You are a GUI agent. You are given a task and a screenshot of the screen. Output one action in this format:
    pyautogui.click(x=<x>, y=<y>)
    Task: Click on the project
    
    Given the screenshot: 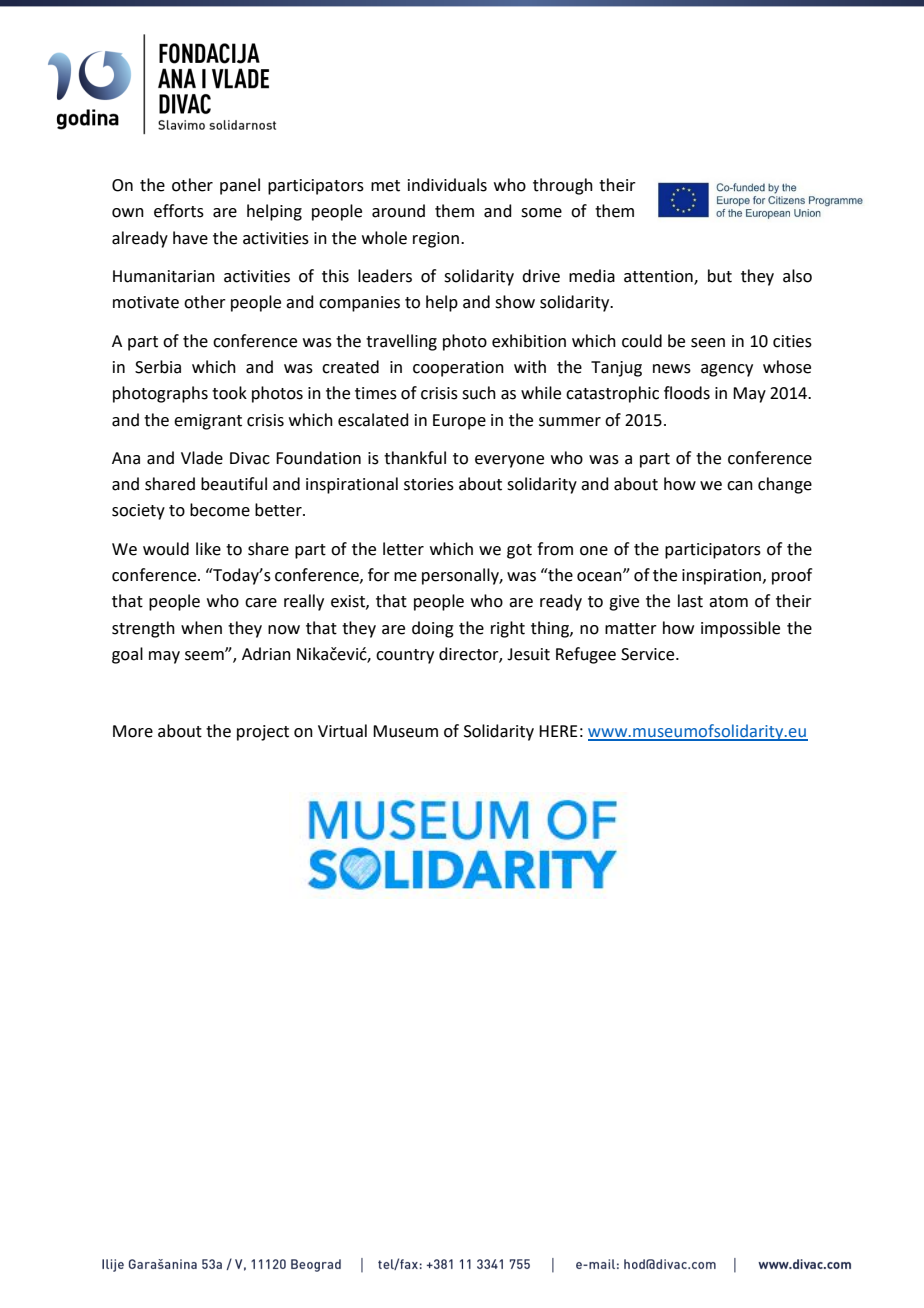 What is the action you would take?
    pyautogui.click(x=263, y=733)
